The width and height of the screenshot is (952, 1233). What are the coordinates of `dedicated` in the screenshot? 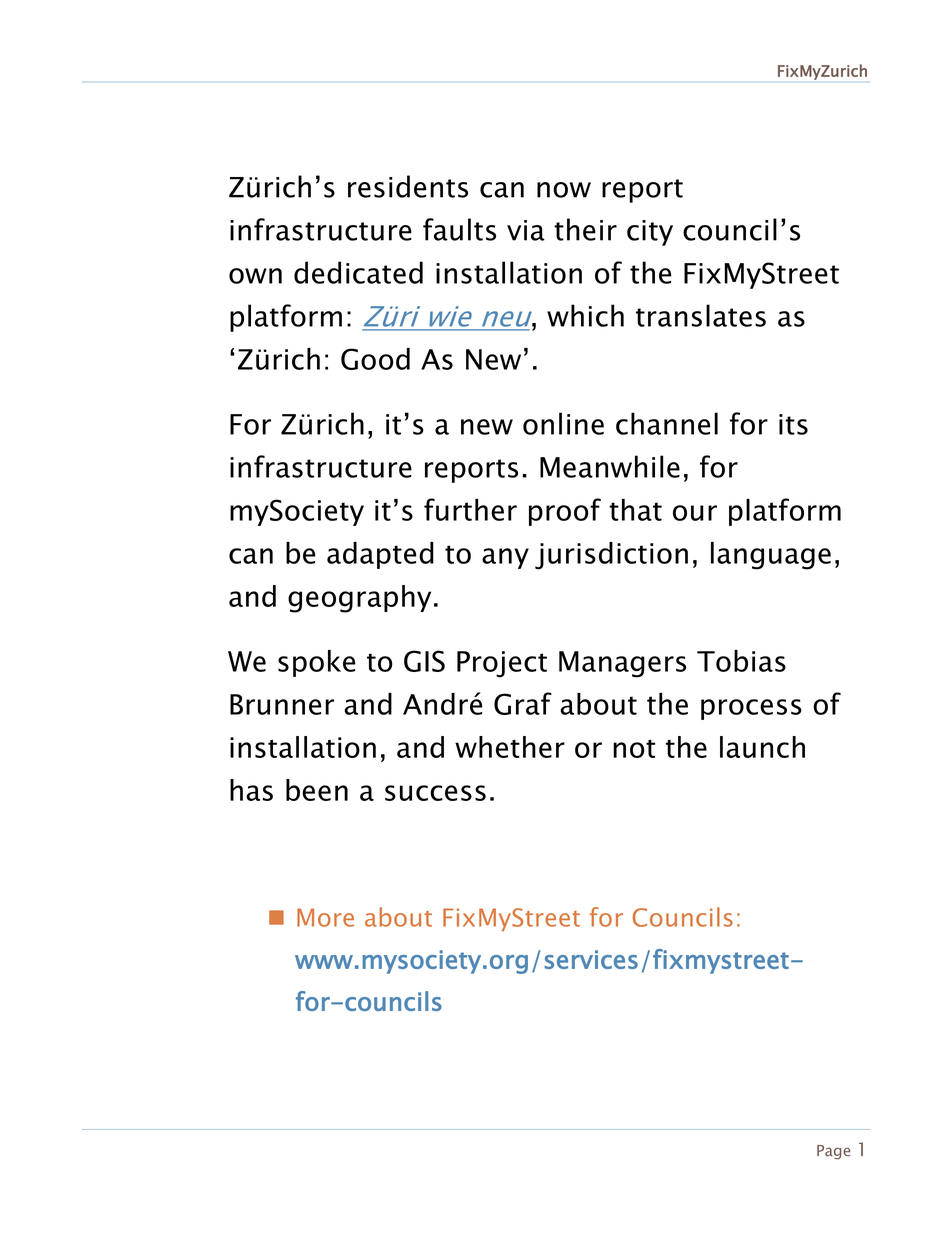 It's located at (358, 272).
